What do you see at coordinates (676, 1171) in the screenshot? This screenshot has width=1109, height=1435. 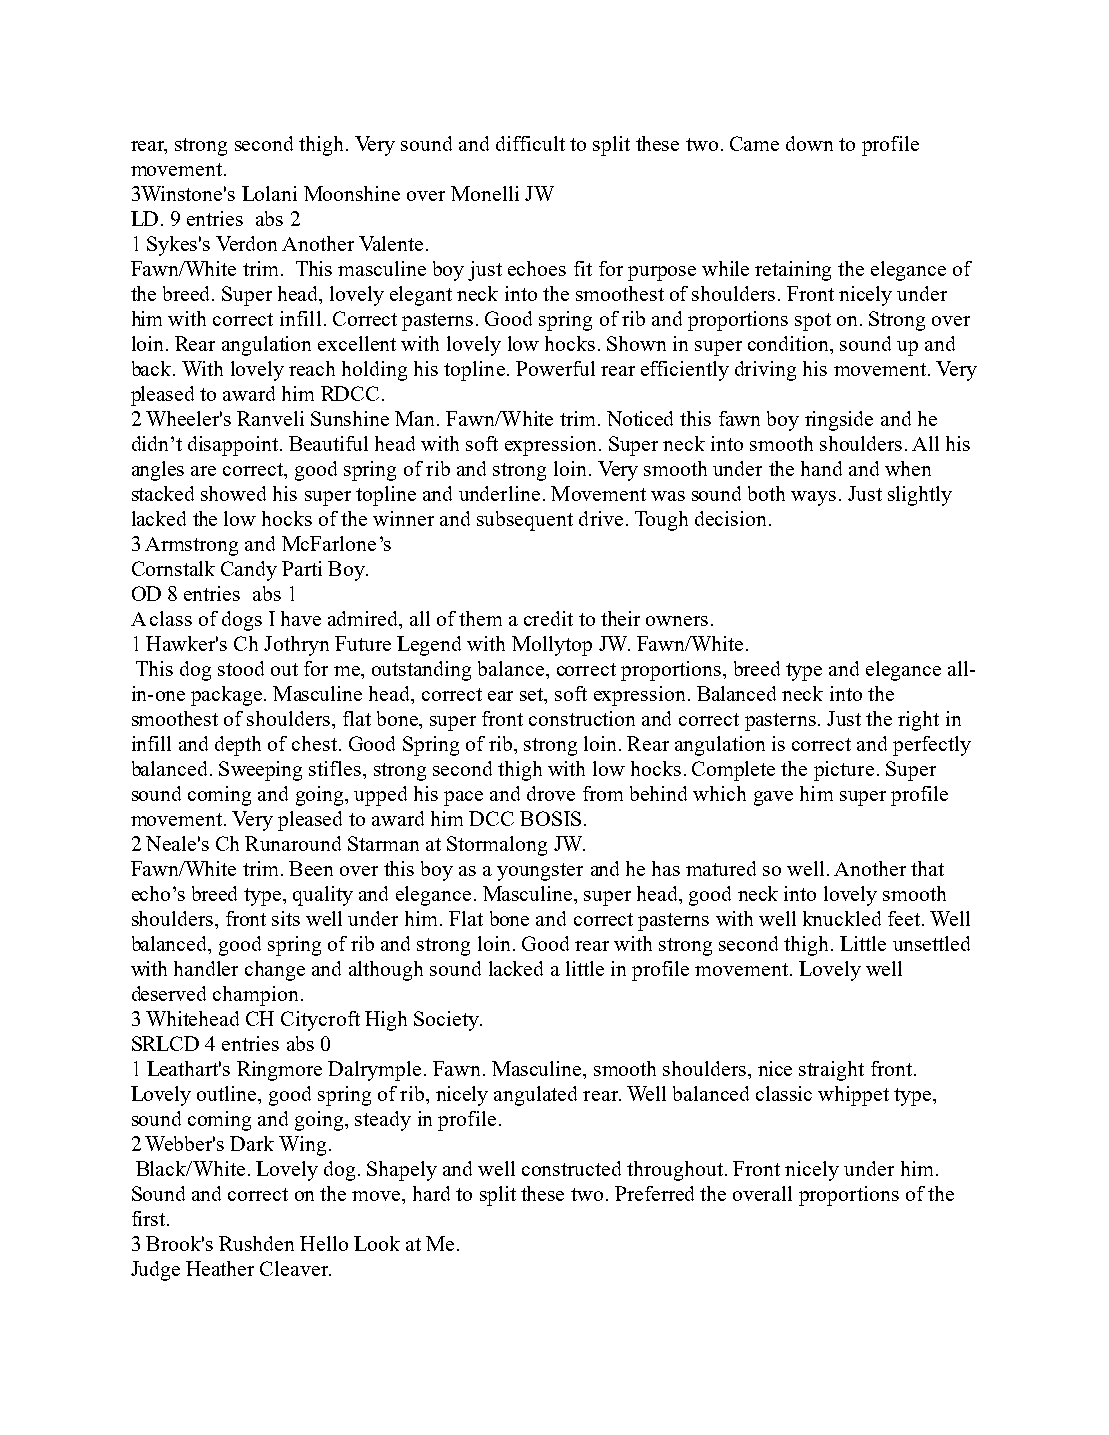 I see `throughout` at bounding box center [676, 1171].
